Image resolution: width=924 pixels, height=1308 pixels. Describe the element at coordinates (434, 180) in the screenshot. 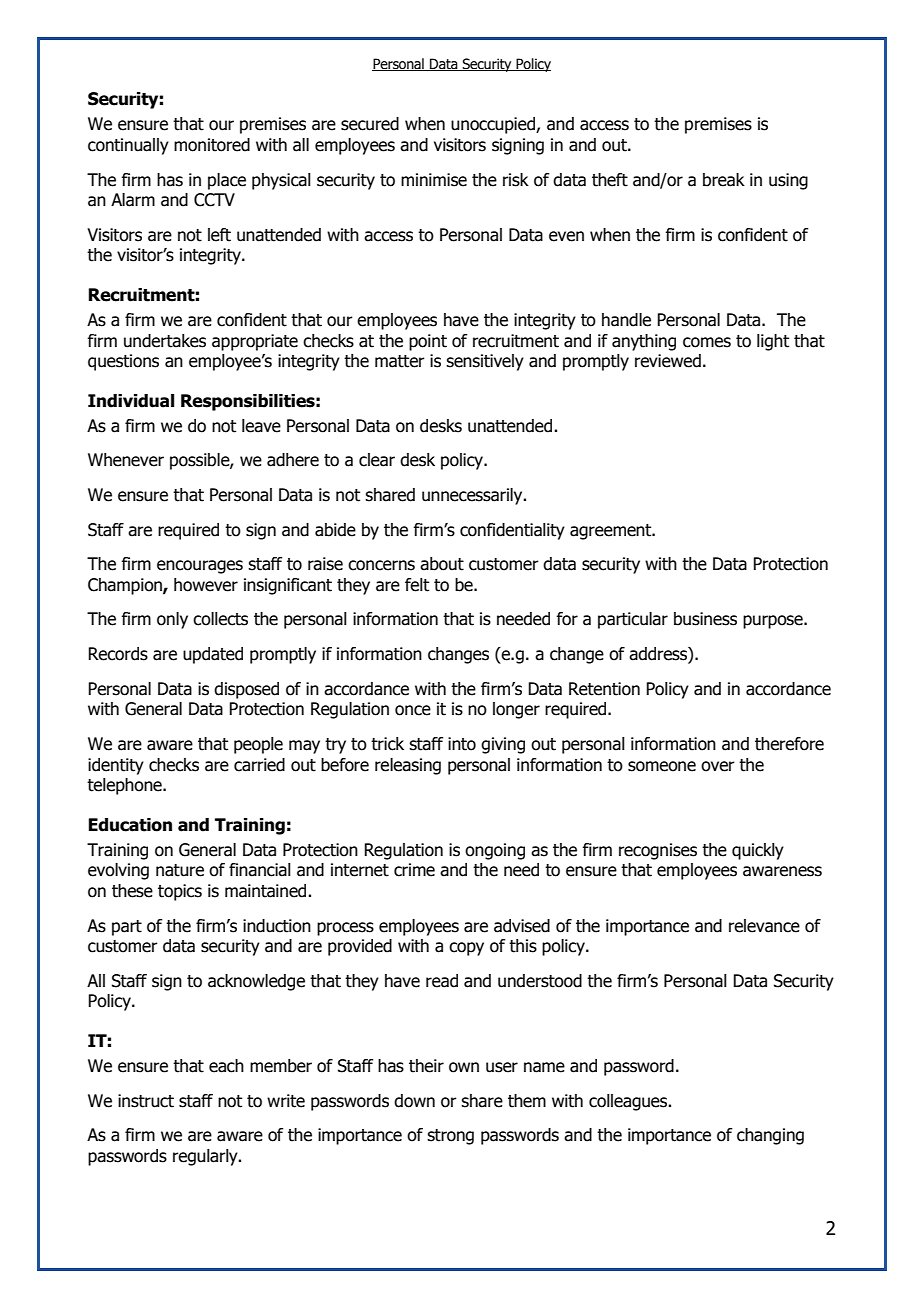

I see `minimise` at that location.
